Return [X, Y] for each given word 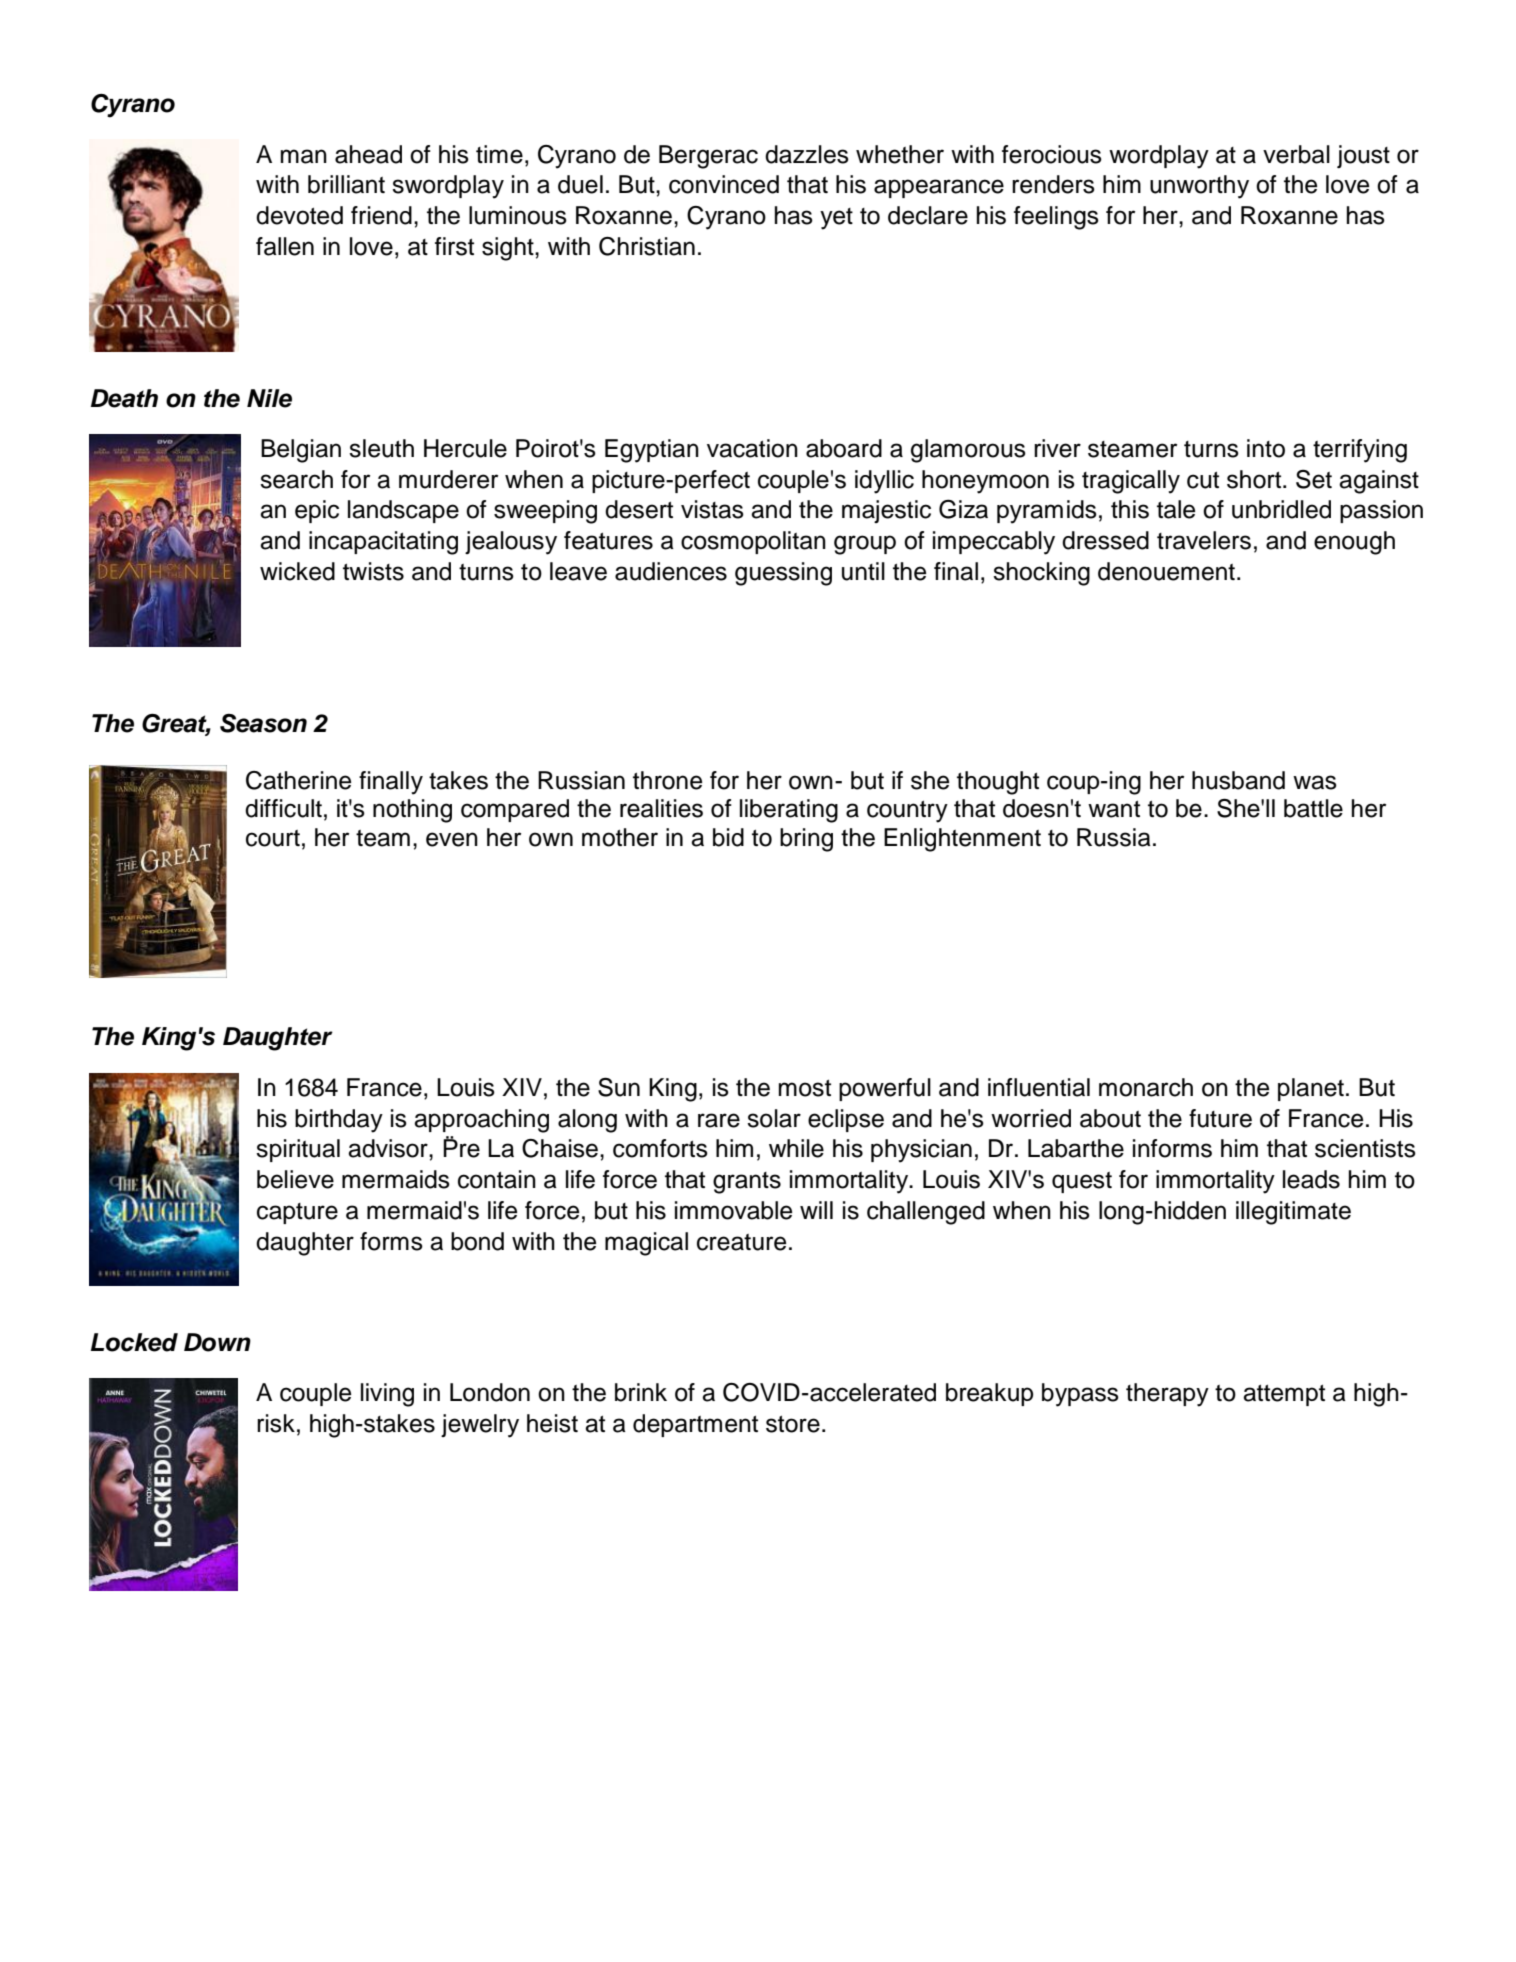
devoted [299, 215]
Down [217, 1342]
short [1254, 479]
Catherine [298, 780]
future [1220, 1118]
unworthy [1199, 187]
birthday [339, 1121]
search [296, 479]
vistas [712, 509]
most [805, 1088]
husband [1238, 780]
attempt [1284, 1395]
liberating [789, 811]
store [793, 1424]
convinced [724, 184]
